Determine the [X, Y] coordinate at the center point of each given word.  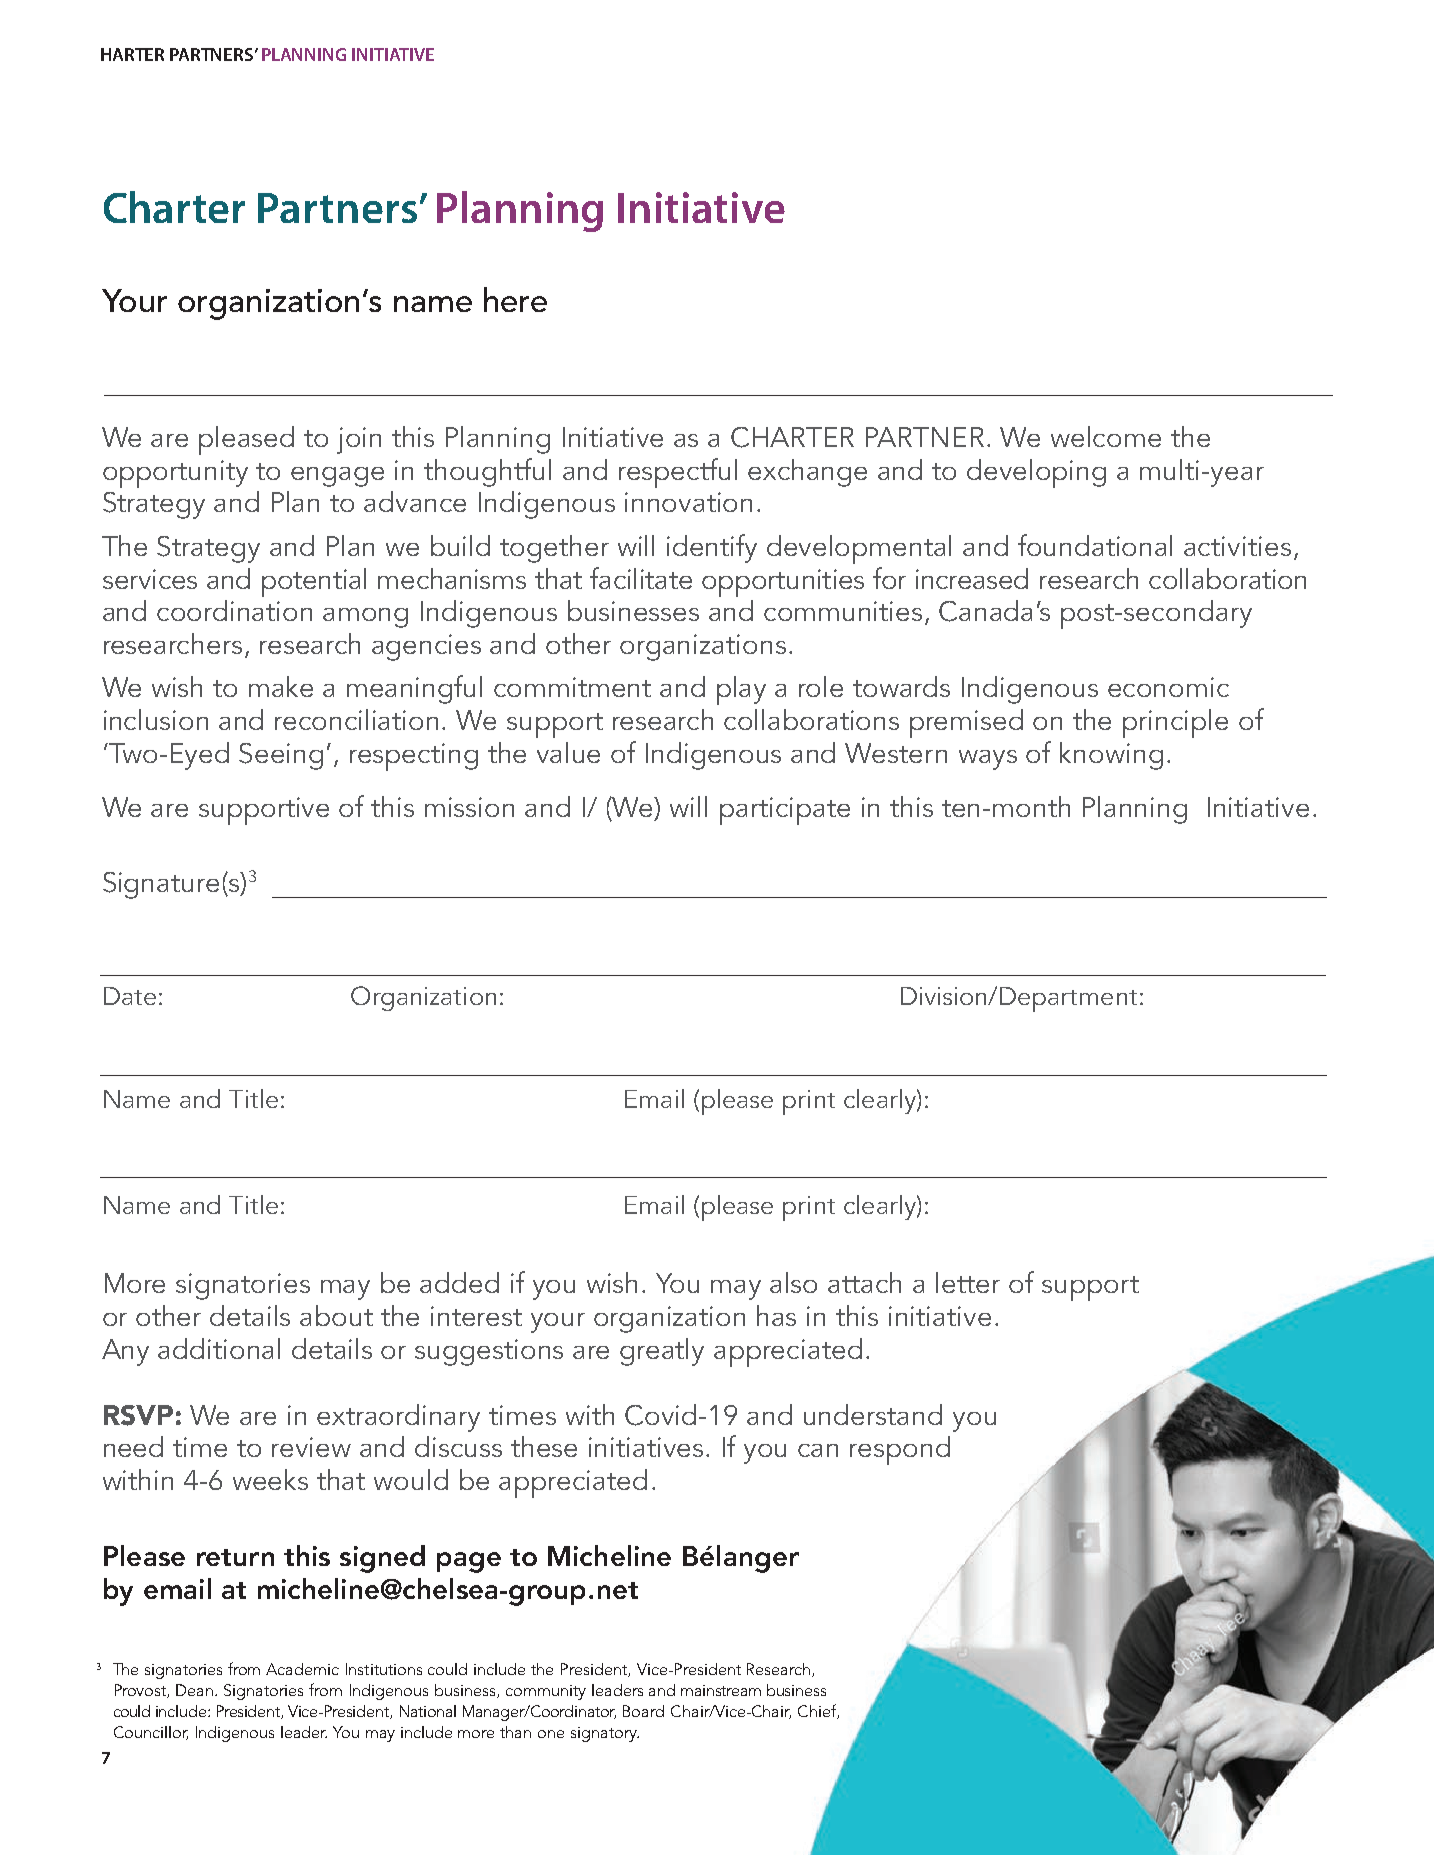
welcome [1106, 436]
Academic [302, 1669]
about [336, 1315]
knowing [1111, 756]
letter [968, 1282]
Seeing [281, 756]
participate [785, 811]
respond [900, 1450]
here [515, 299]
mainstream [721, 1690]
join [359, 440]
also [793, 1282]
